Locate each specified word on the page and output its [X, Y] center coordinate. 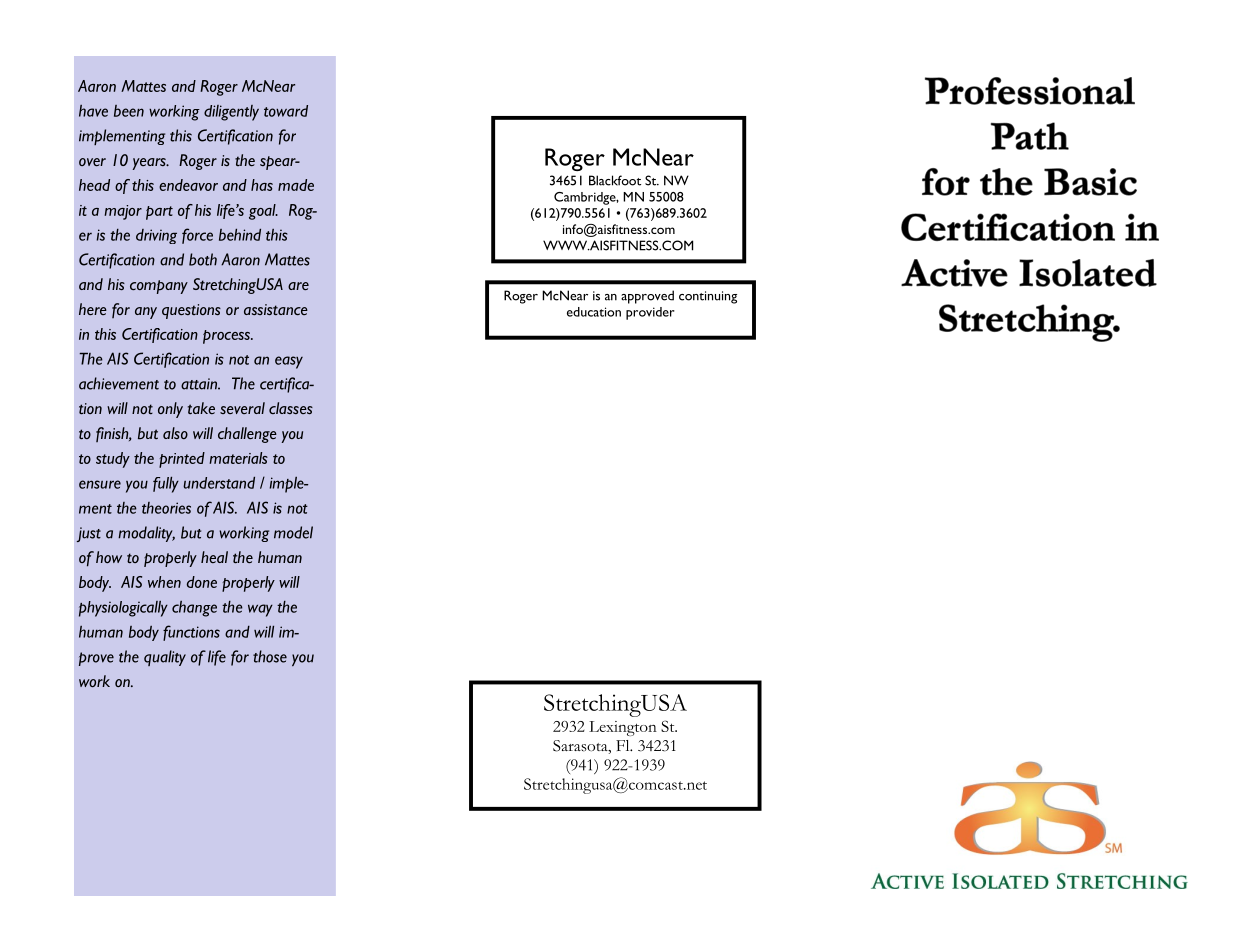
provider [650, 313]
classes [291, 408]
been [129, 111]
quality [165, 658]
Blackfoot [615, 180]
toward [286, 111]
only [170, 410]
